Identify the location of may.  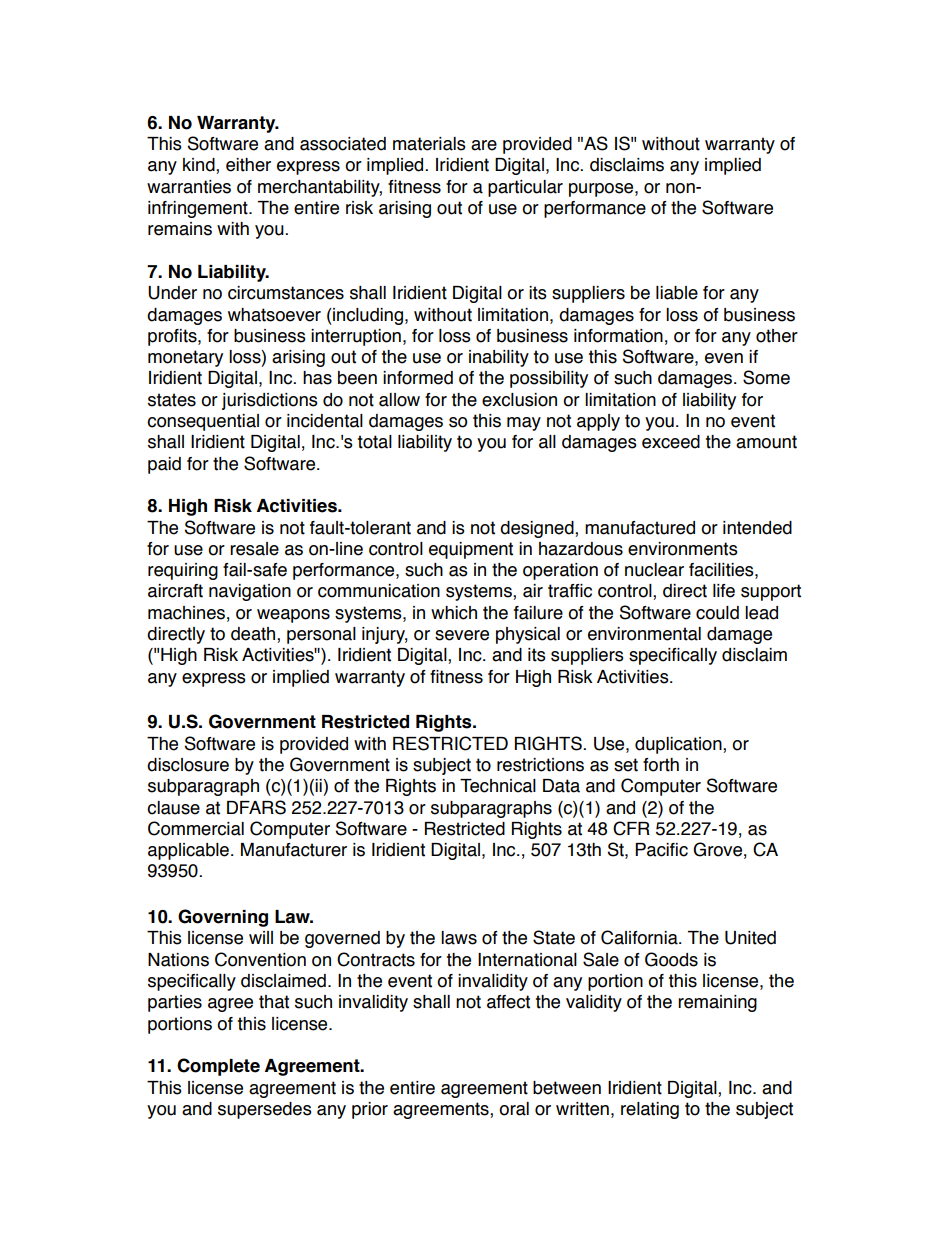
(524, 424).
